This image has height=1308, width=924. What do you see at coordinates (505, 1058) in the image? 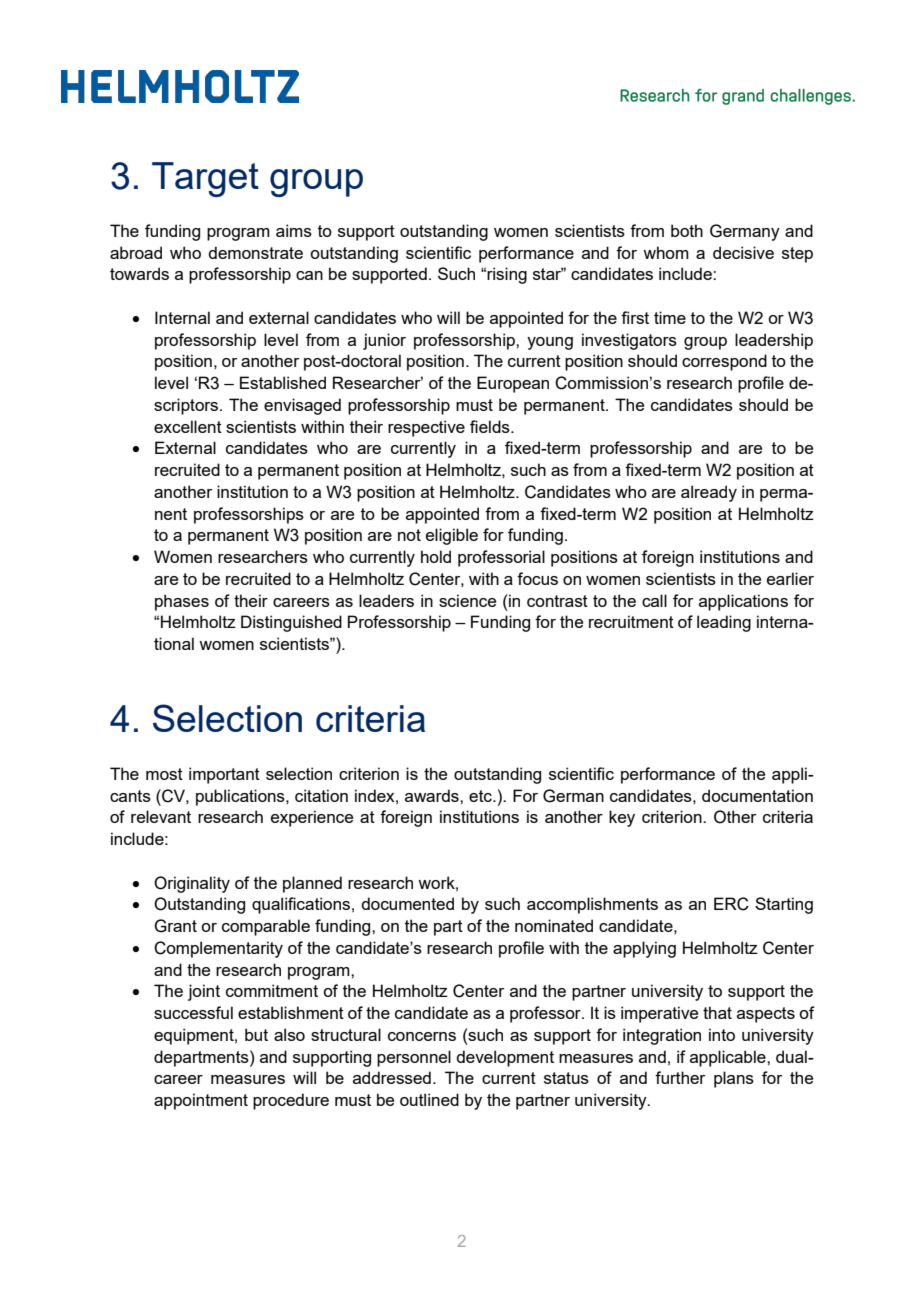
I see `development` at bounding box center [505, 1058].
